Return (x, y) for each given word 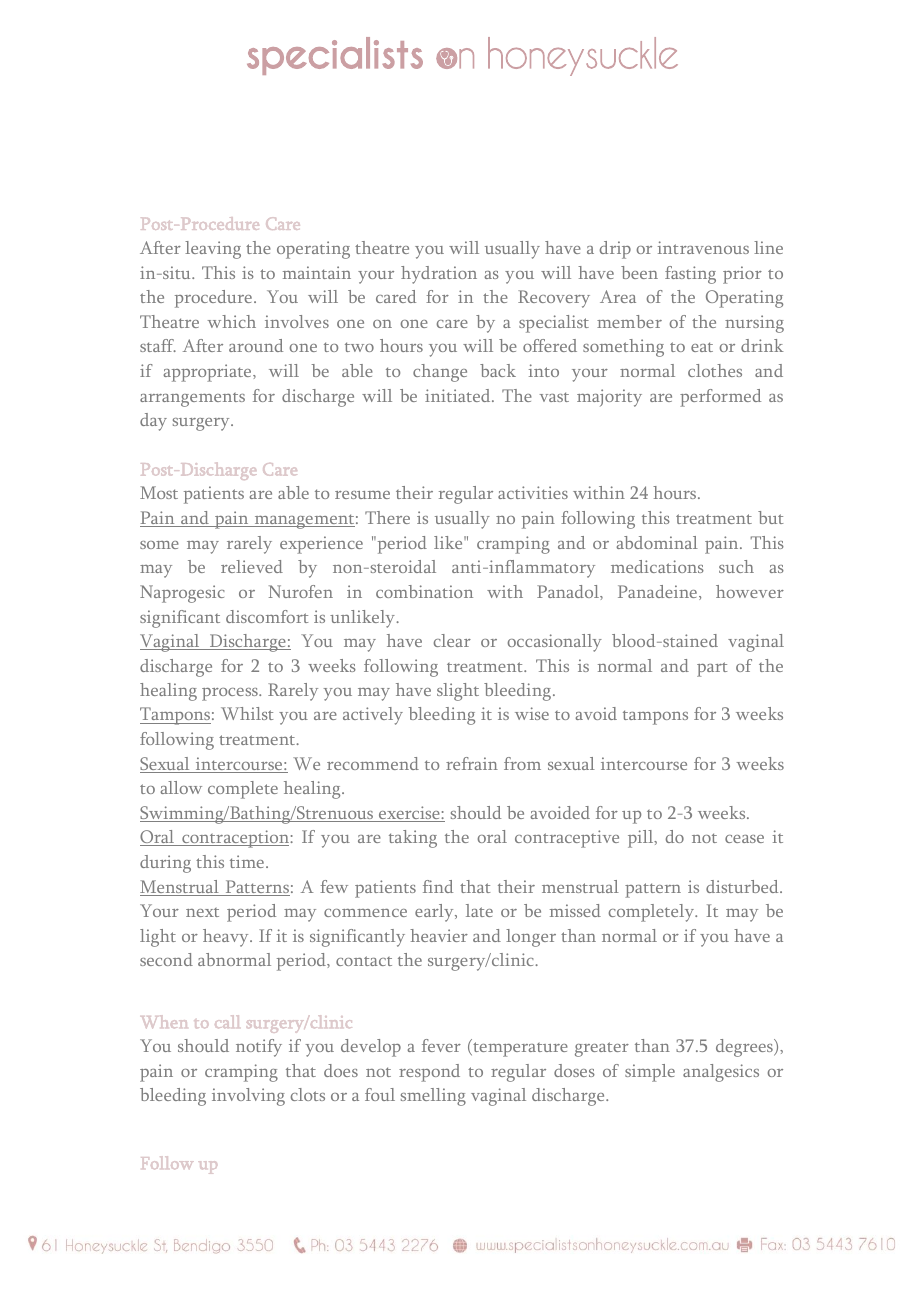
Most (159, 492)
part (712, 669)
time (247, 861)
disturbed (743, 886)
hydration (439, 275)
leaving (213, 250)
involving (248, 1097)
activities (533, 492)
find (438, 886)
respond (429, 1073)
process (231, 694)
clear (452, 640)
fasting (690, 275)
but (770, 517)
